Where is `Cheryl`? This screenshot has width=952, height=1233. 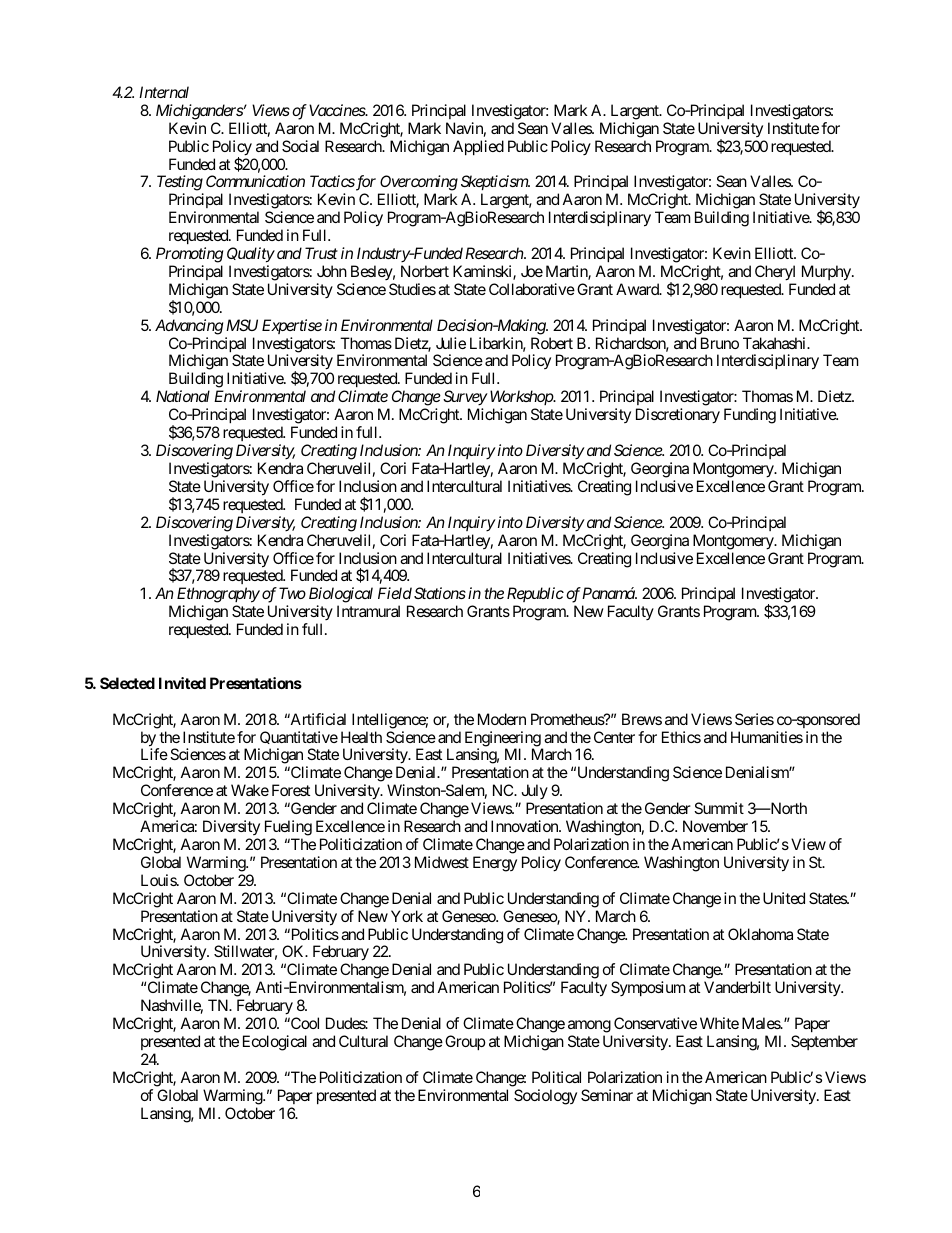
Cheryl is located at coordinates (775, 273).
